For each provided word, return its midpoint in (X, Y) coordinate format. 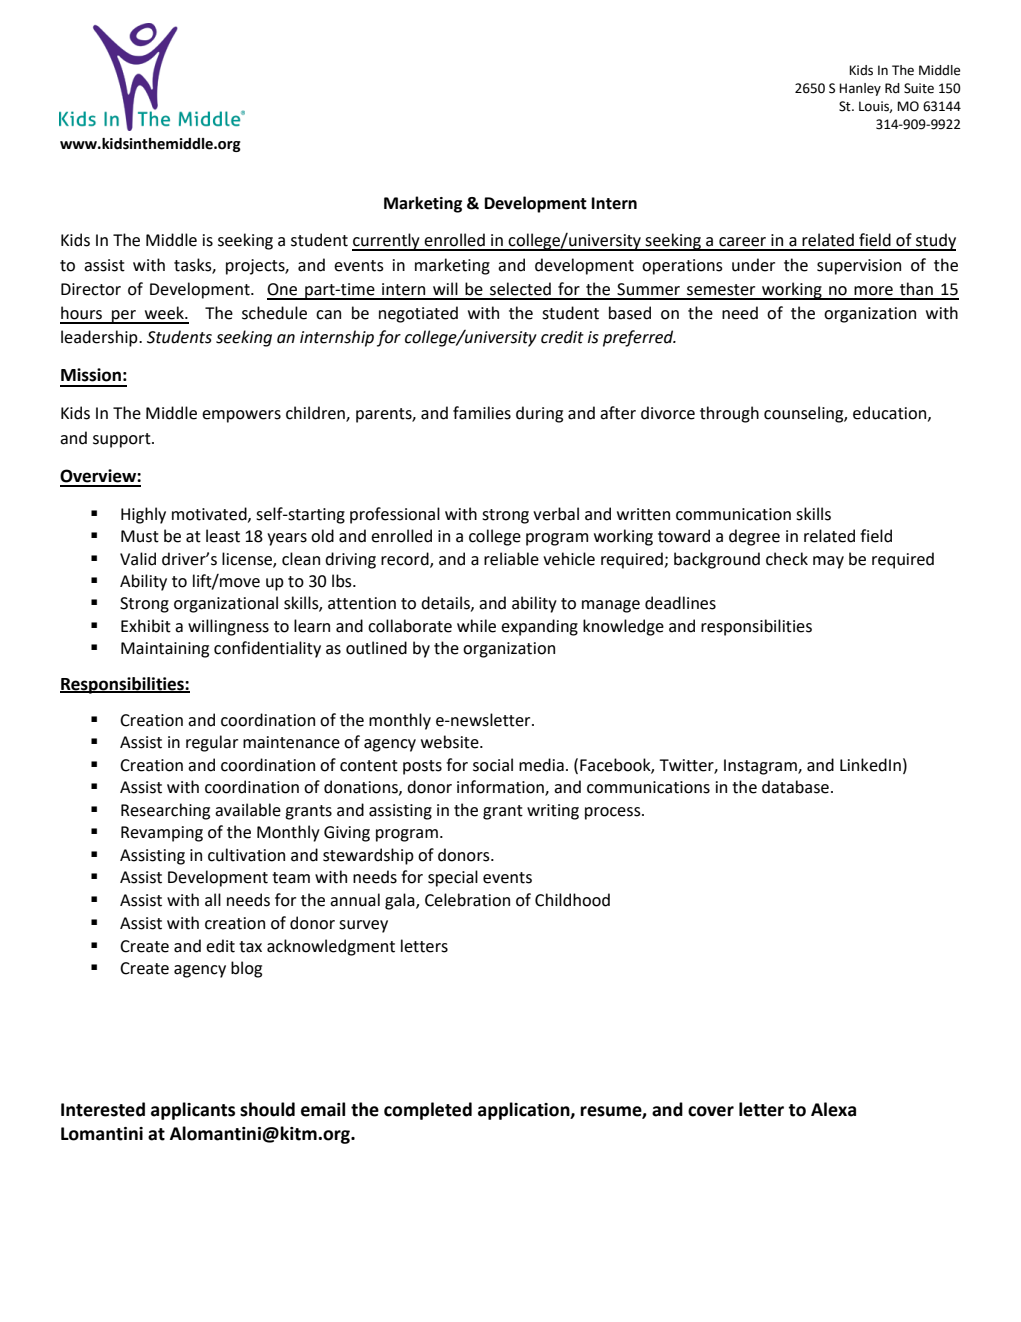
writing (553, 812)
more (873, 291)
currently (387, 242)
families (482, 413)
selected (520, 289)
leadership (100, 338)
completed (428, 1111)
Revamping (162, 834)
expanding (539, 627)
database (795, 787)
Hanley (860, 89)
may (828, 562)
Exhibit (146, 626)
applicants (193, 1111)
